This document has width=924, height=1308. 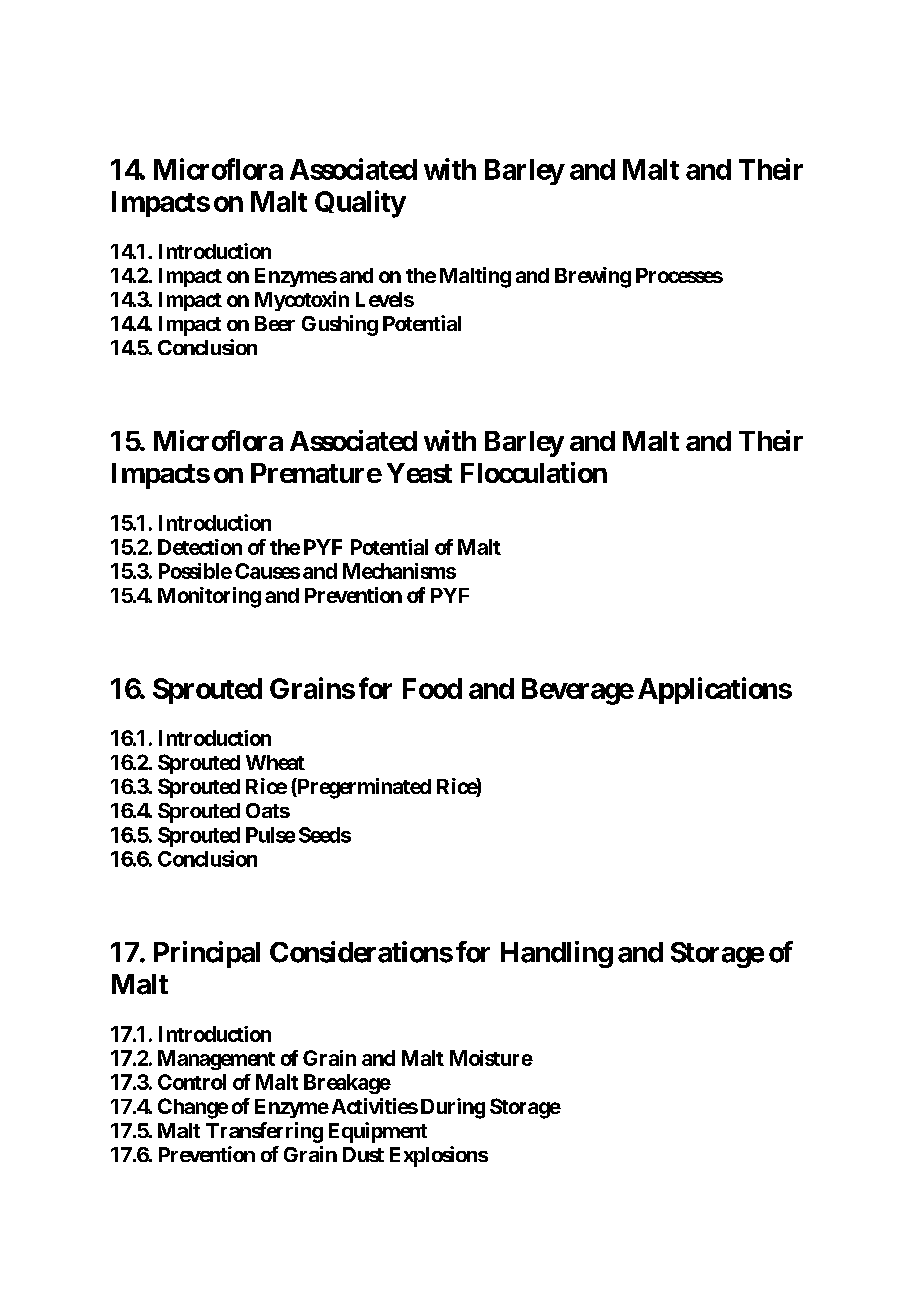 What do you see at coordinates (534, 472) in the document?
I see `Flocculation` at bounding box center [534, 472].
